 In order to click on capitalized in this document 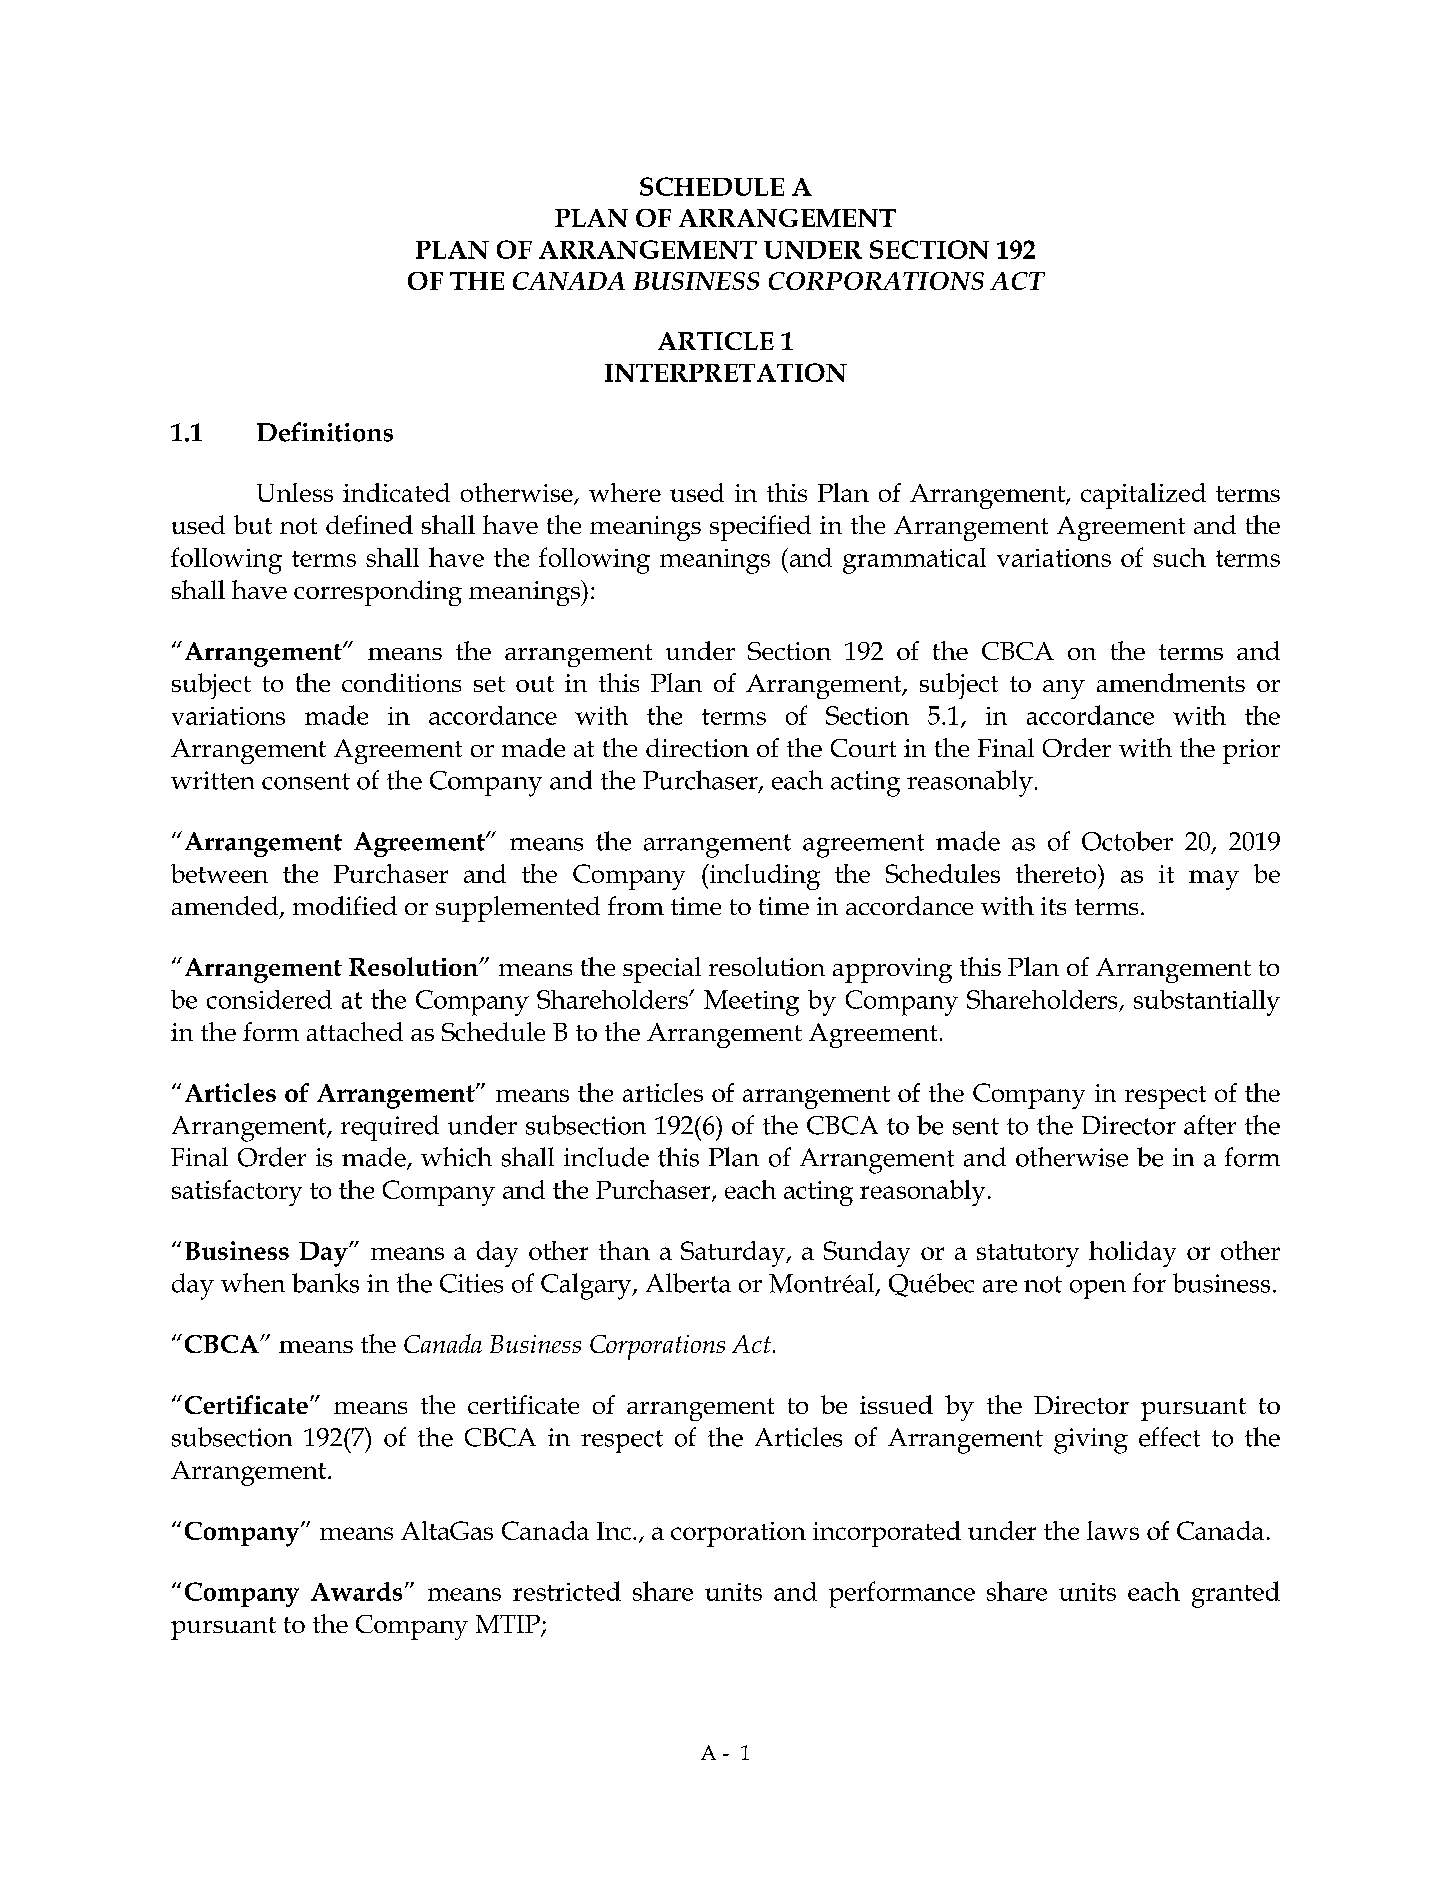, I will do `click(1143, 496)`.
